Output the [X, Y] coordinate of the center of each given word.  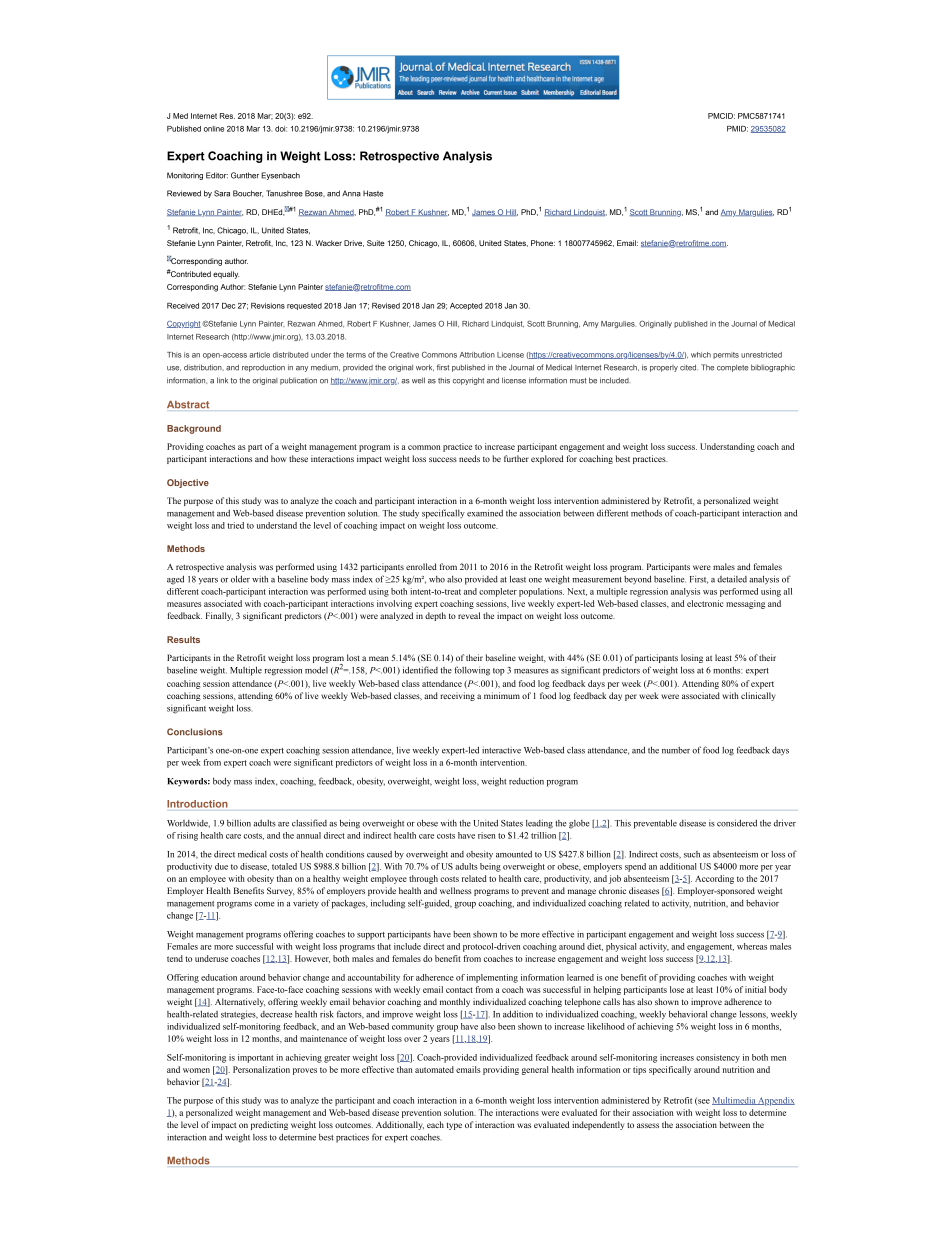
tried [235, 525]
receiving [457, 696]
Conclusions [195, 732]
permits [726, 355]
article [259, 355]
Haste [373, 193]
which [701, 355]
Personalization [261, 1069]
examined [485, 513]
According [714, 879]
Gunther [245, 175]
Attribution [477, 355]
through [423, 879]
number [676, 750]
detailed [732, 579]
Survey [281, 891]
